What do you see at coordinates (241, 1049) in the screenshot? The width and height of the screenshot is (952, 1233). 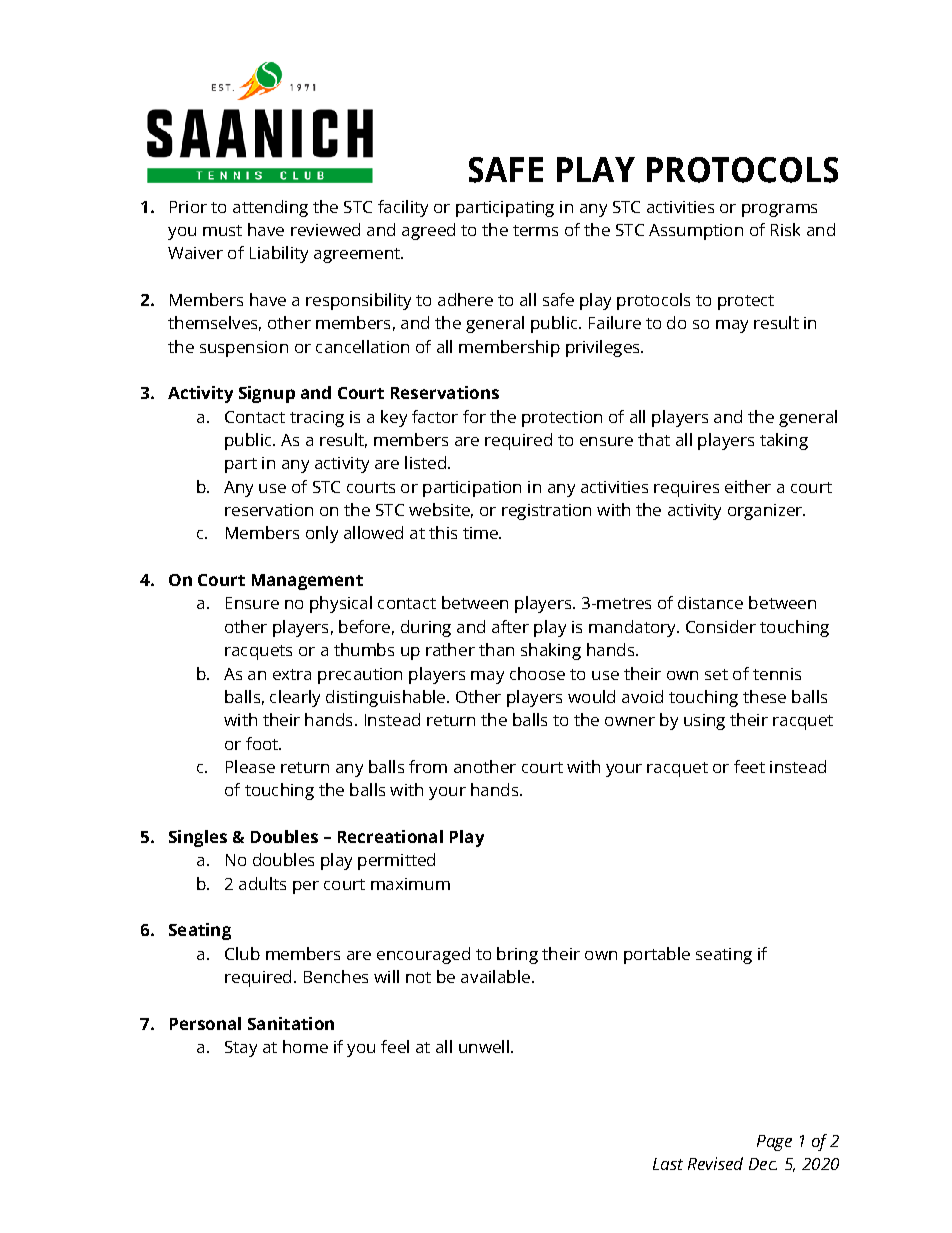 I see `Stay` at bounding box center [241, 1049].
